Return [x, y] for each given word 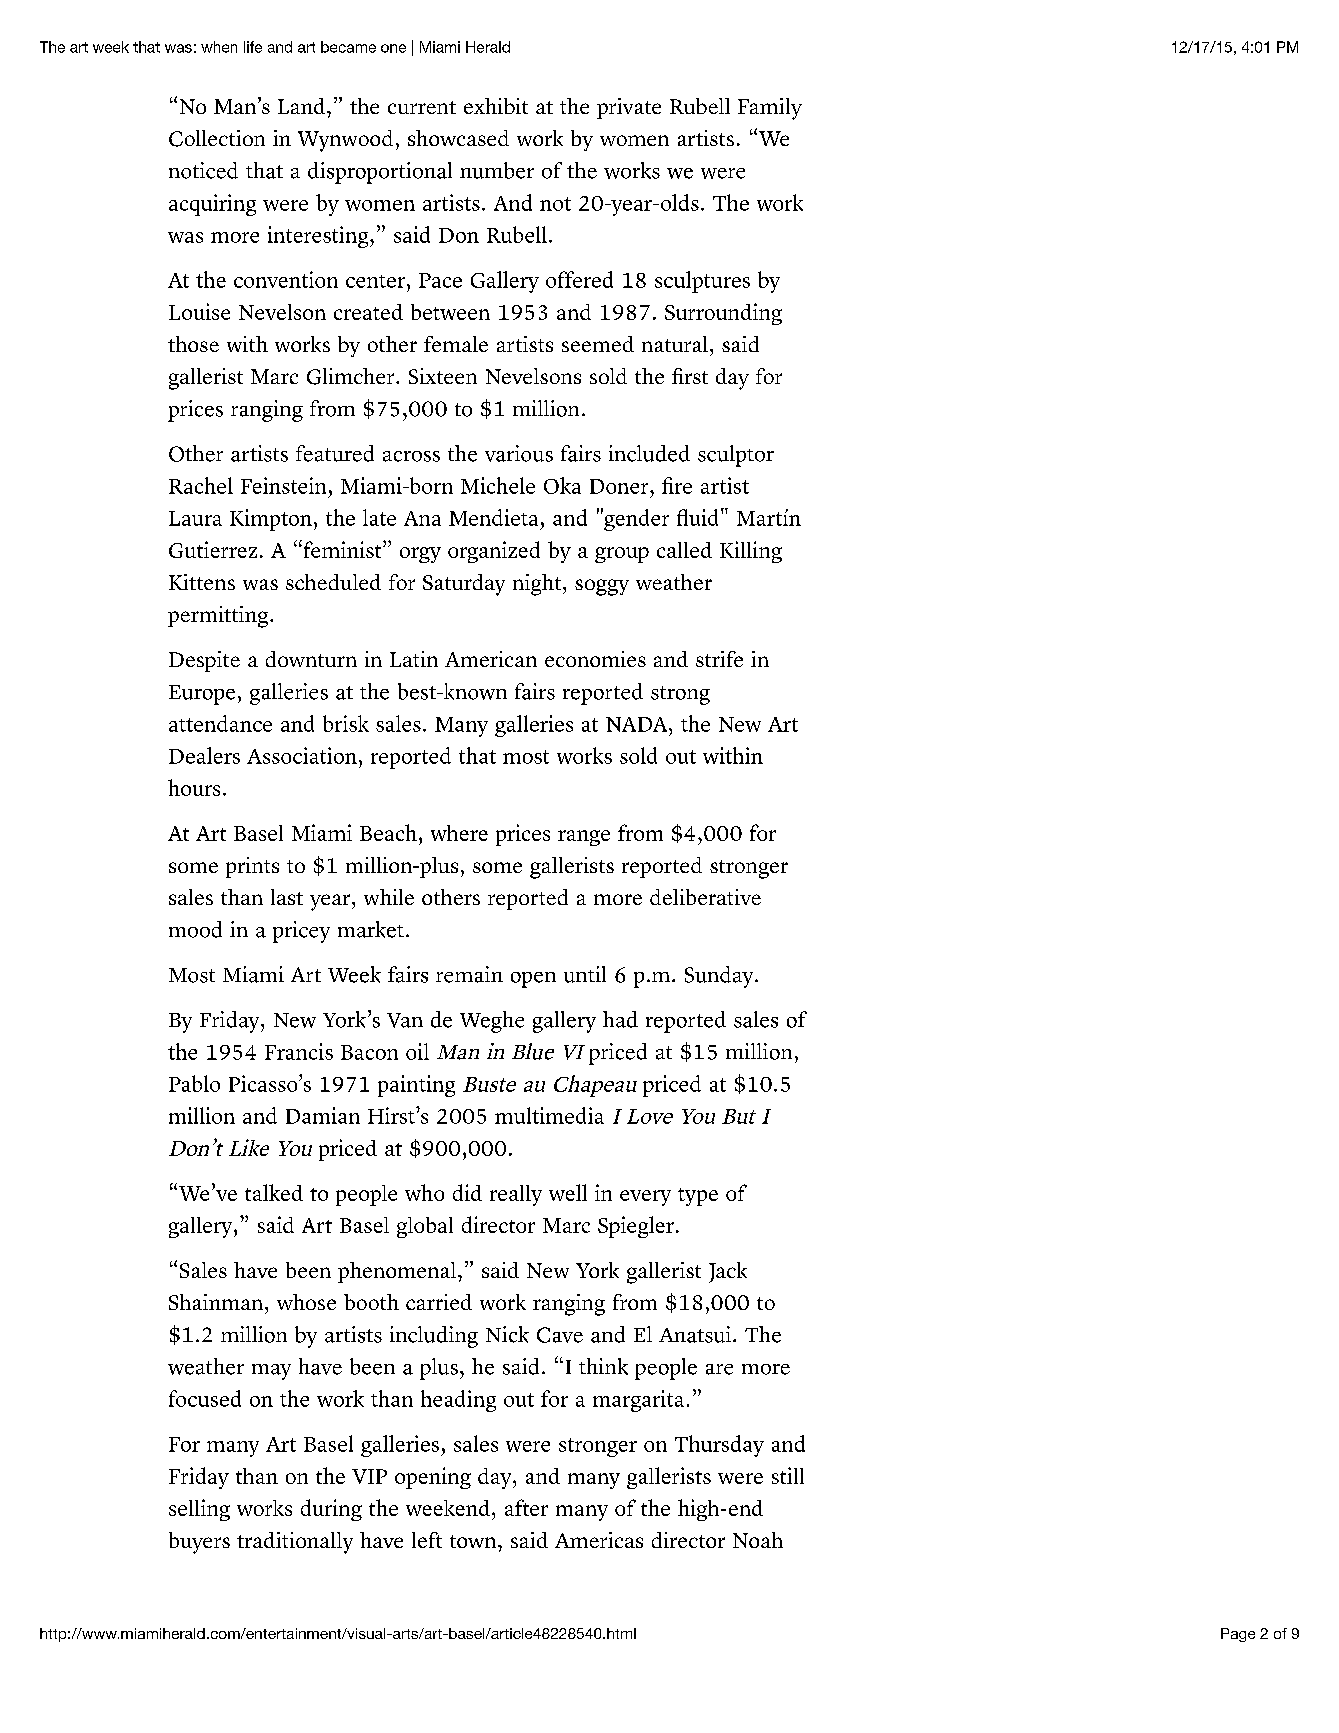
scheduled [333, 582]
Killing [751, 552]
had [620, 1019]
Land [301, 106]
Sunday [720, 977]
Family [770, 109]
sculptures [702, 282]
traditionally [295, 1543]
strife [719, 659]
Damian [323, 1115]
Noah [758, 1540]
